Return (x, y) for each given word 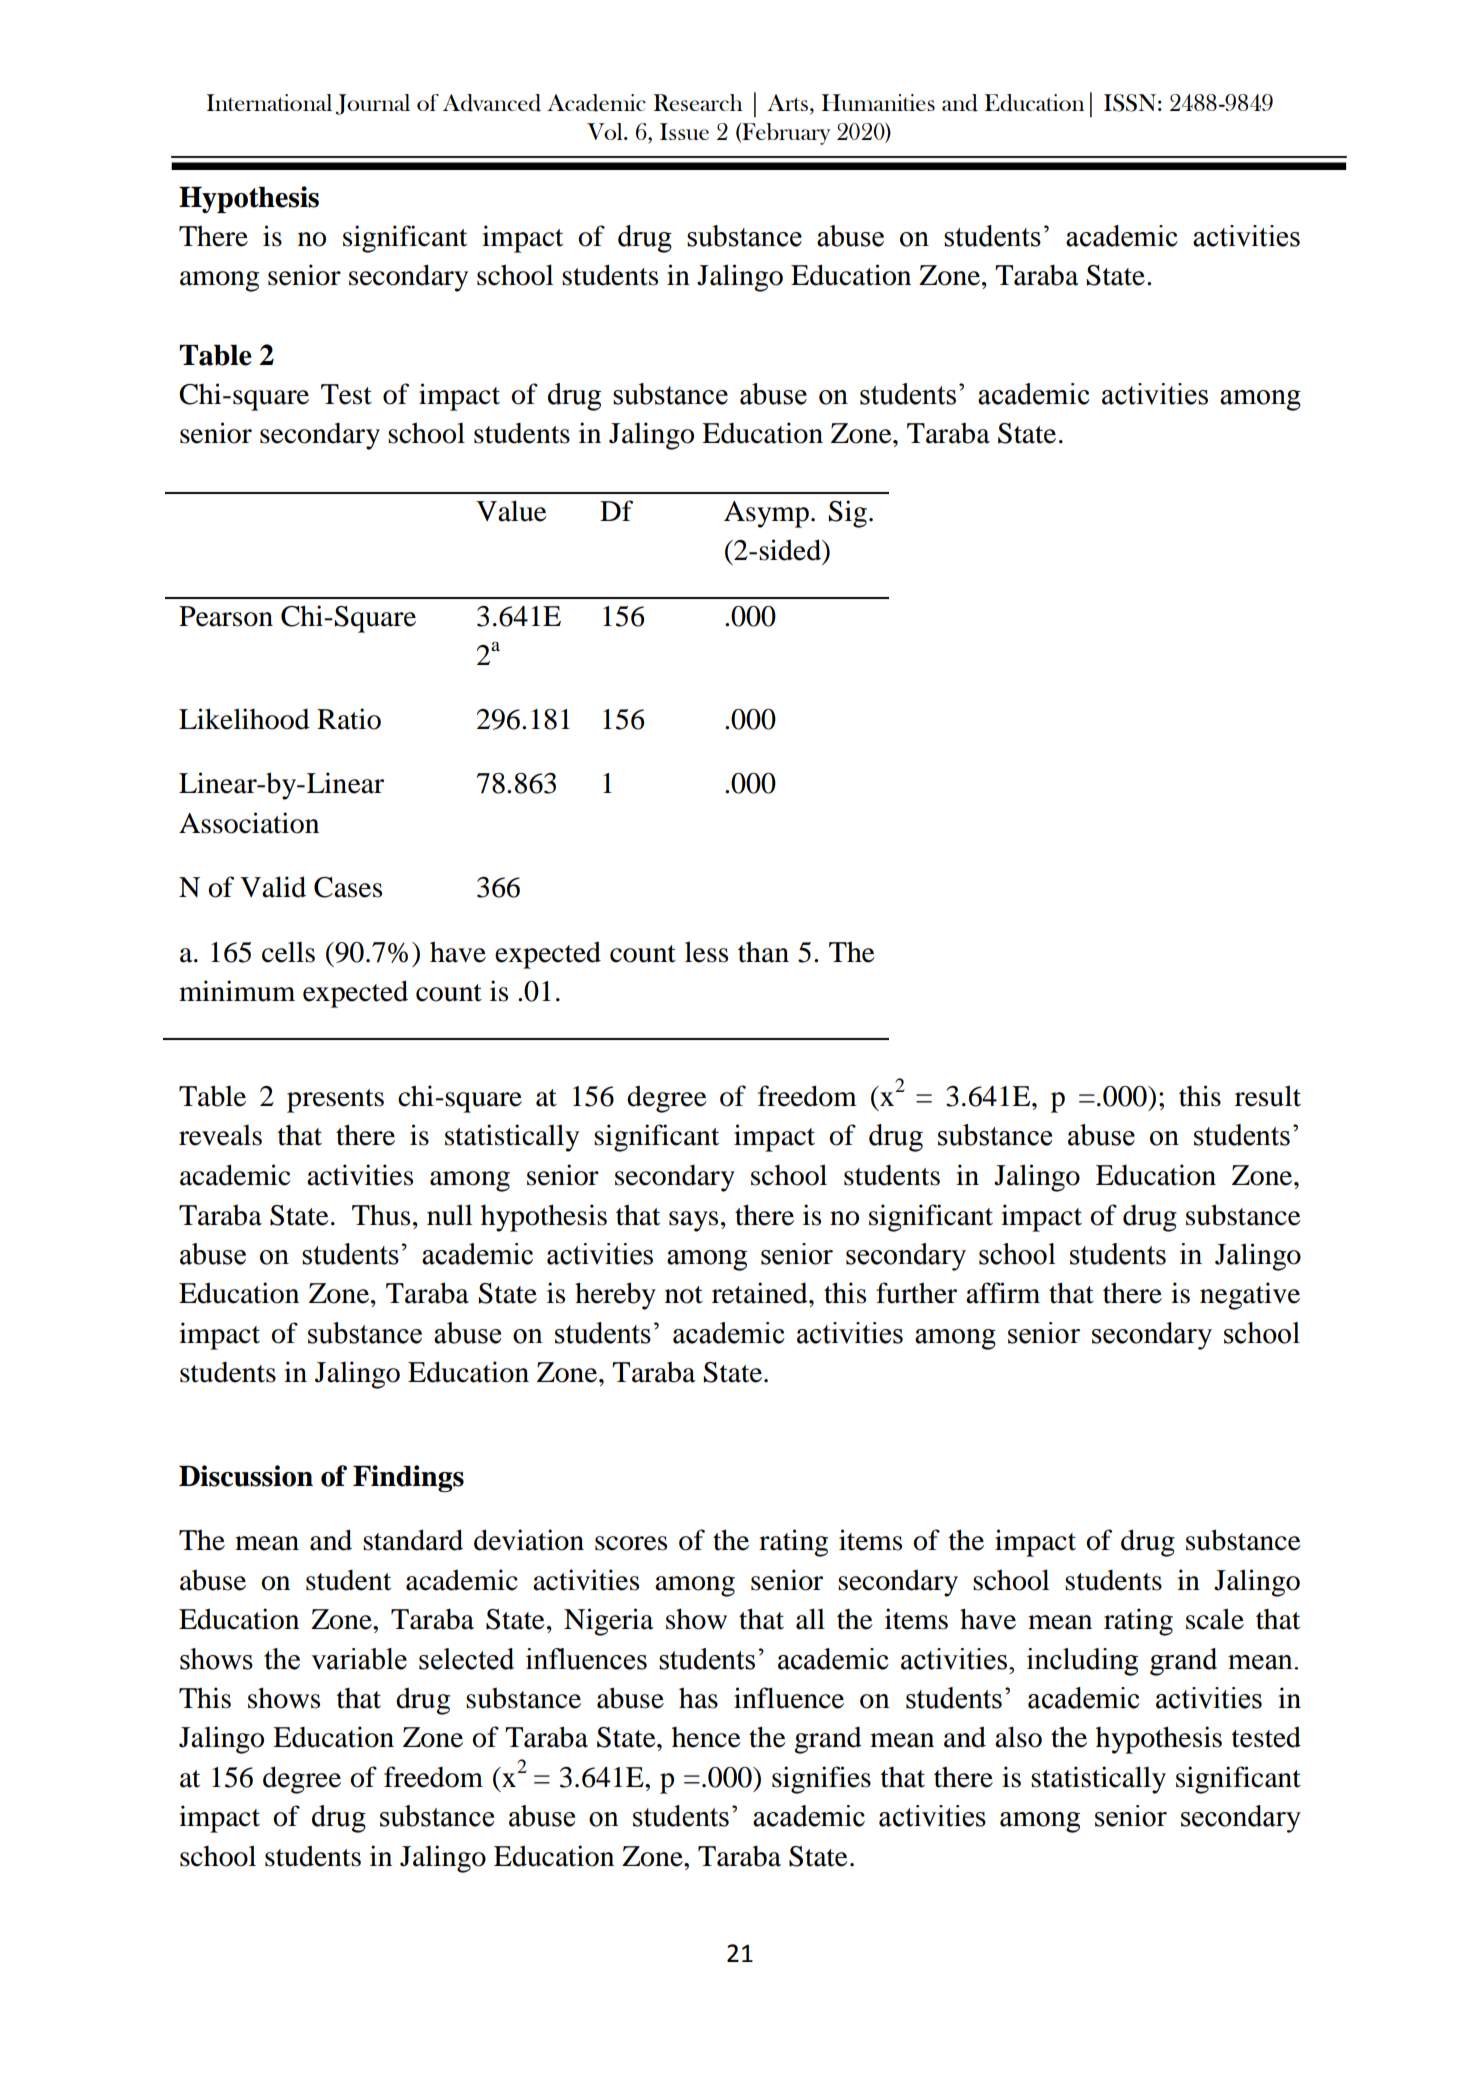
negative (1250, 1296)
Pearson (226, 616)
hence (706, 1737)
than (763, 952)
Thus (381, 1215)
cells (288, 952)
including (1082, 1662)
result (1268, 1096)
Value (511, 511)
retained (761, 1293)
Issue (684, 131)
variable (359, 1659)
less (706, 952)
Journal (373, 104)
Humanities (878, 102)
